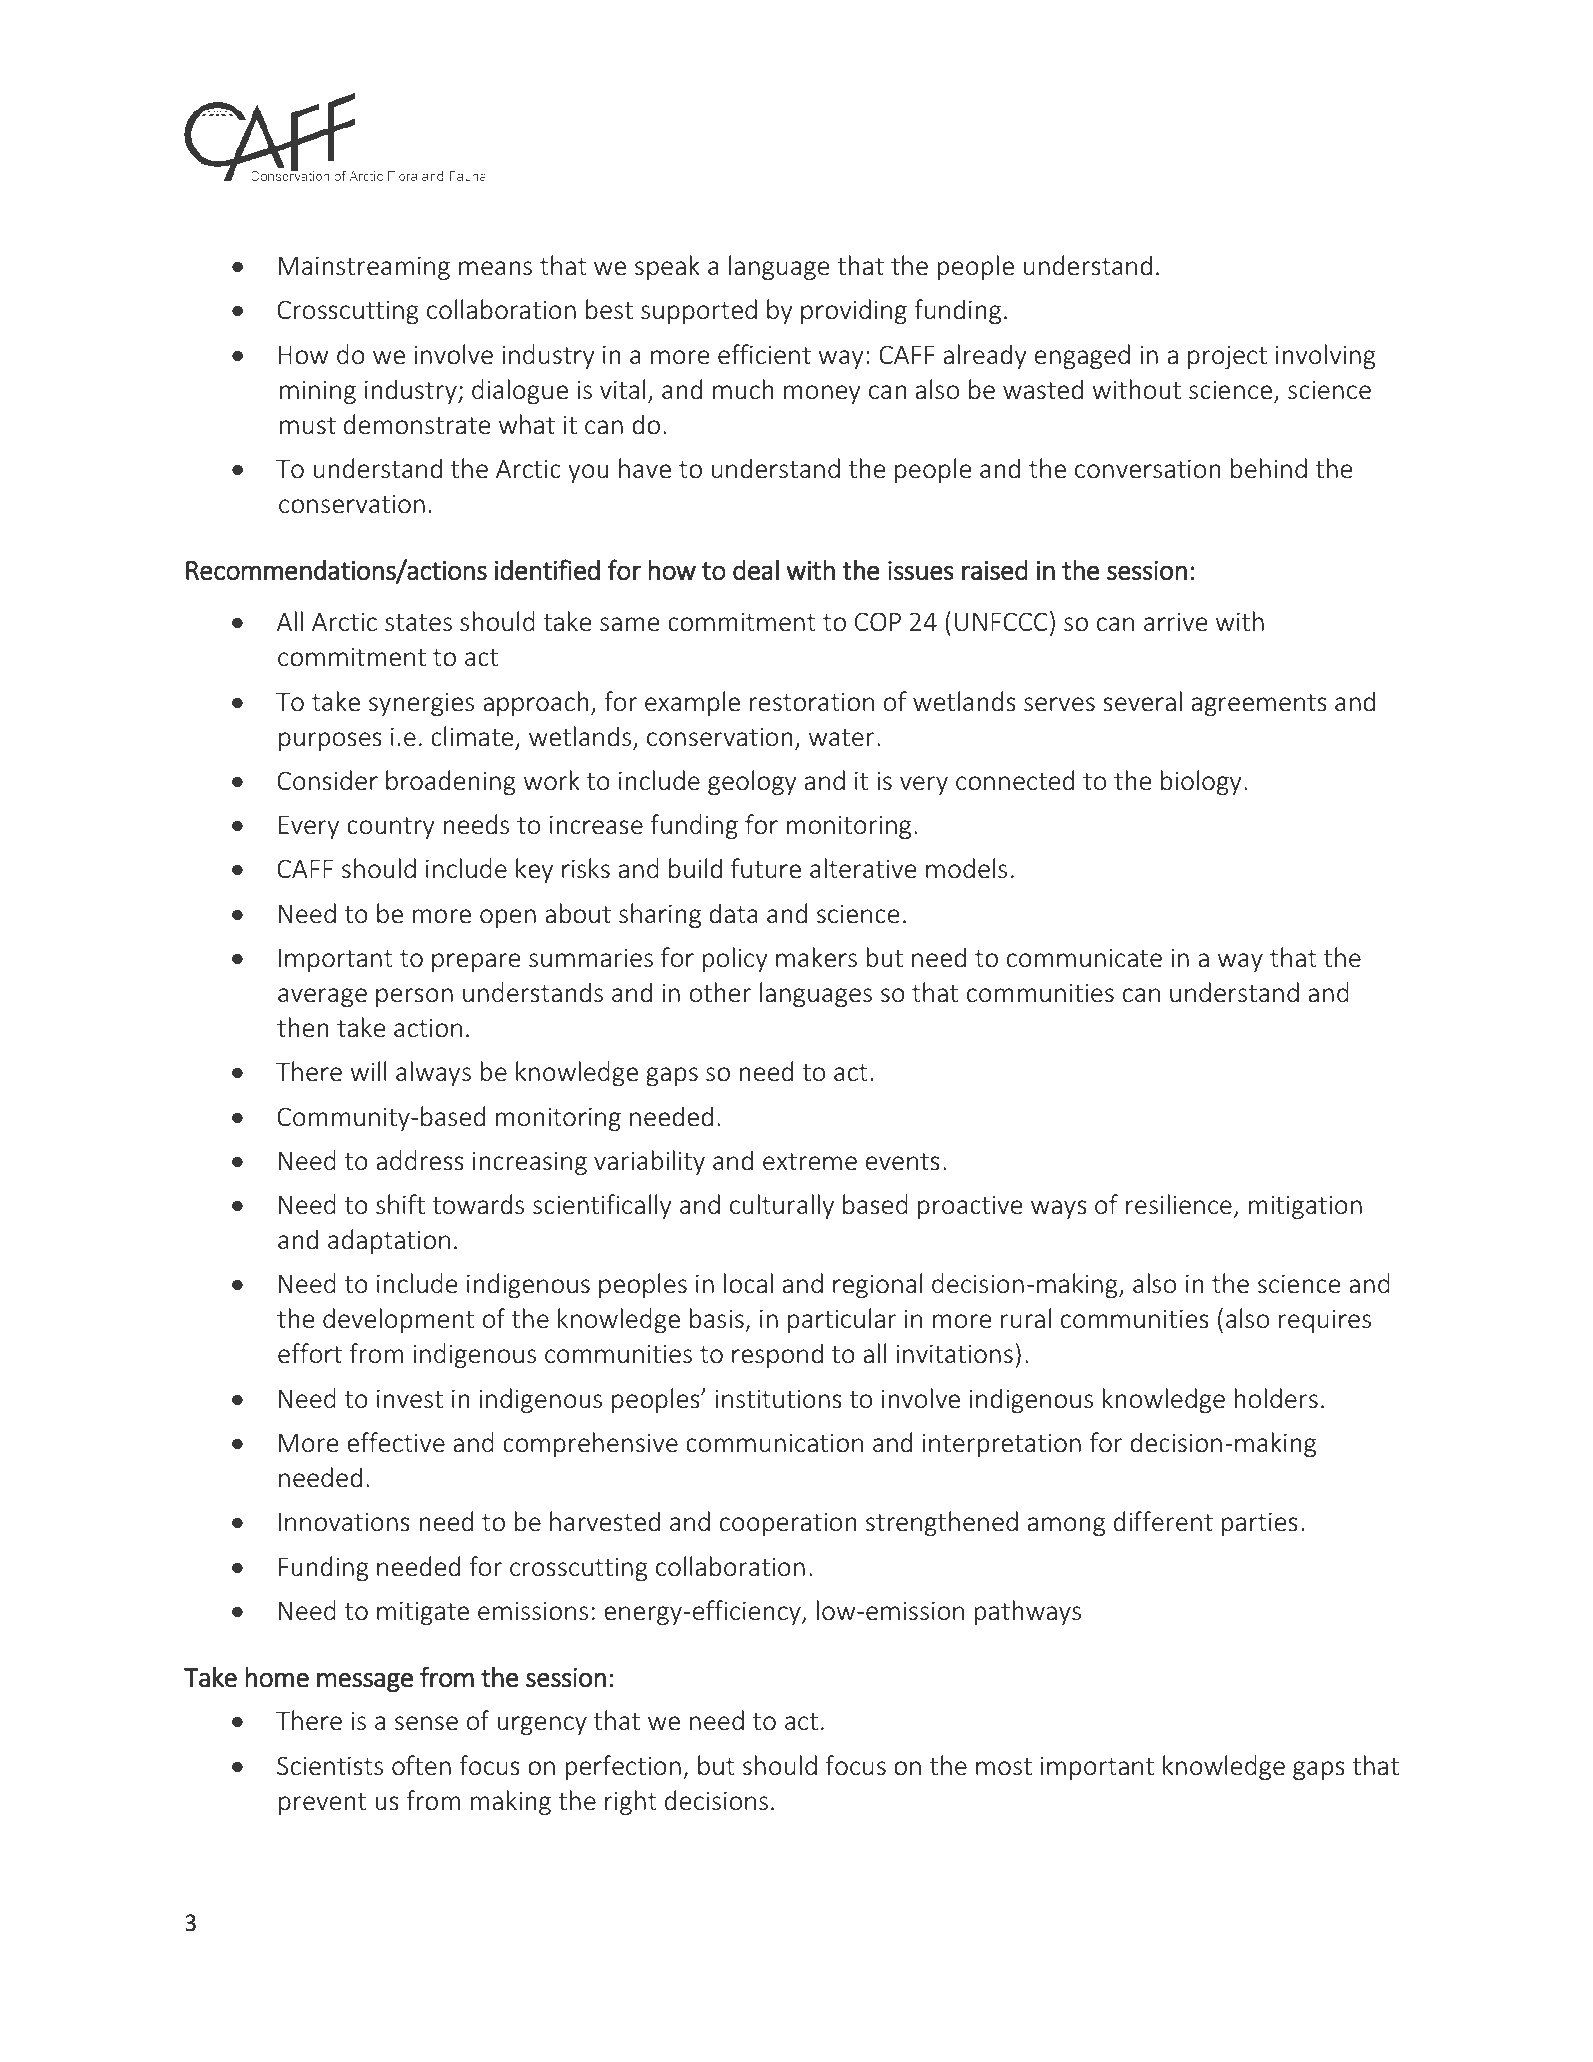 The image size is (1593, 2062). I want to click on country, so click(390, 828).
